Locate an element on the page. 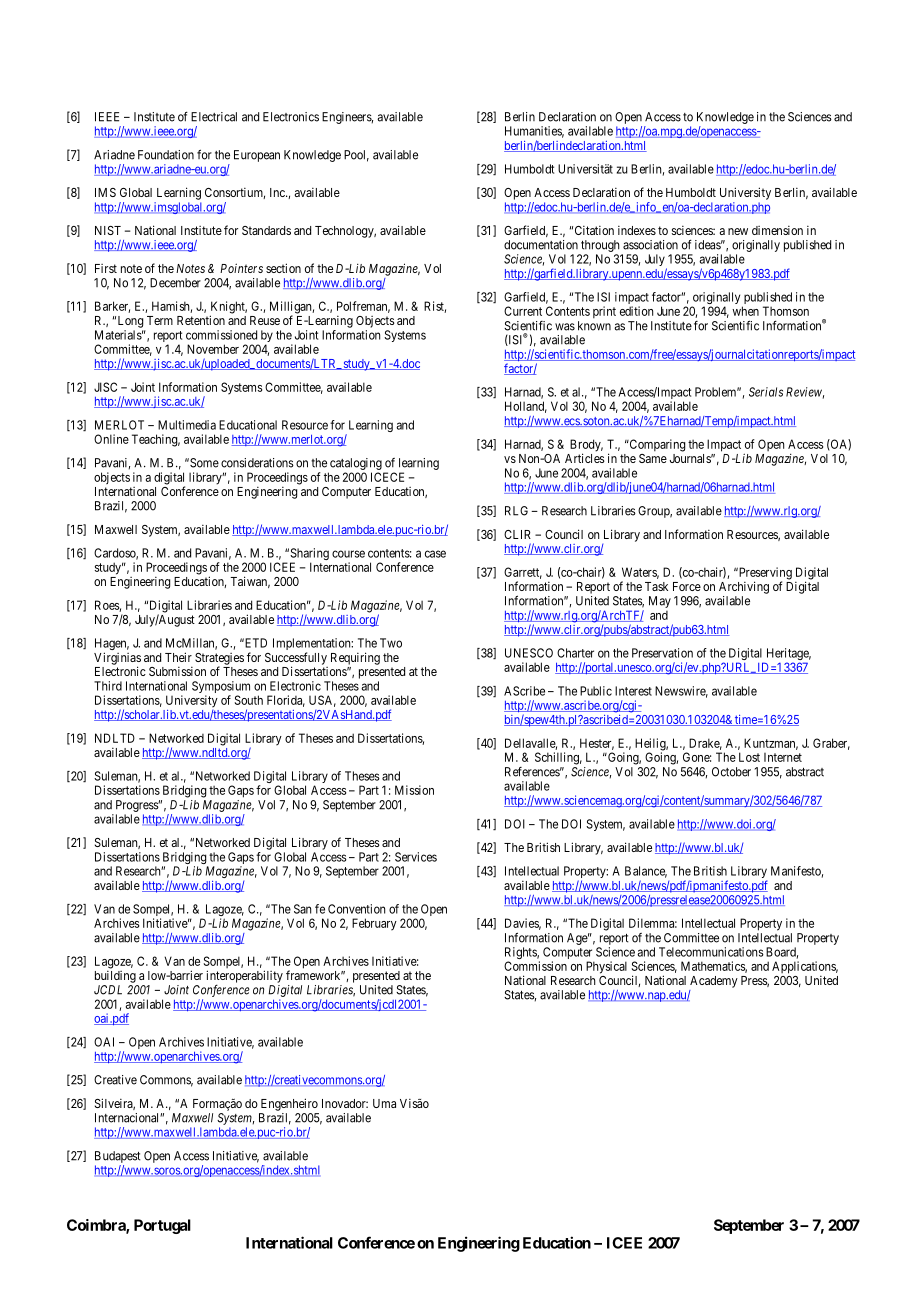 This image has height=1308, width=924. October is located at coordinates (731, 772).
